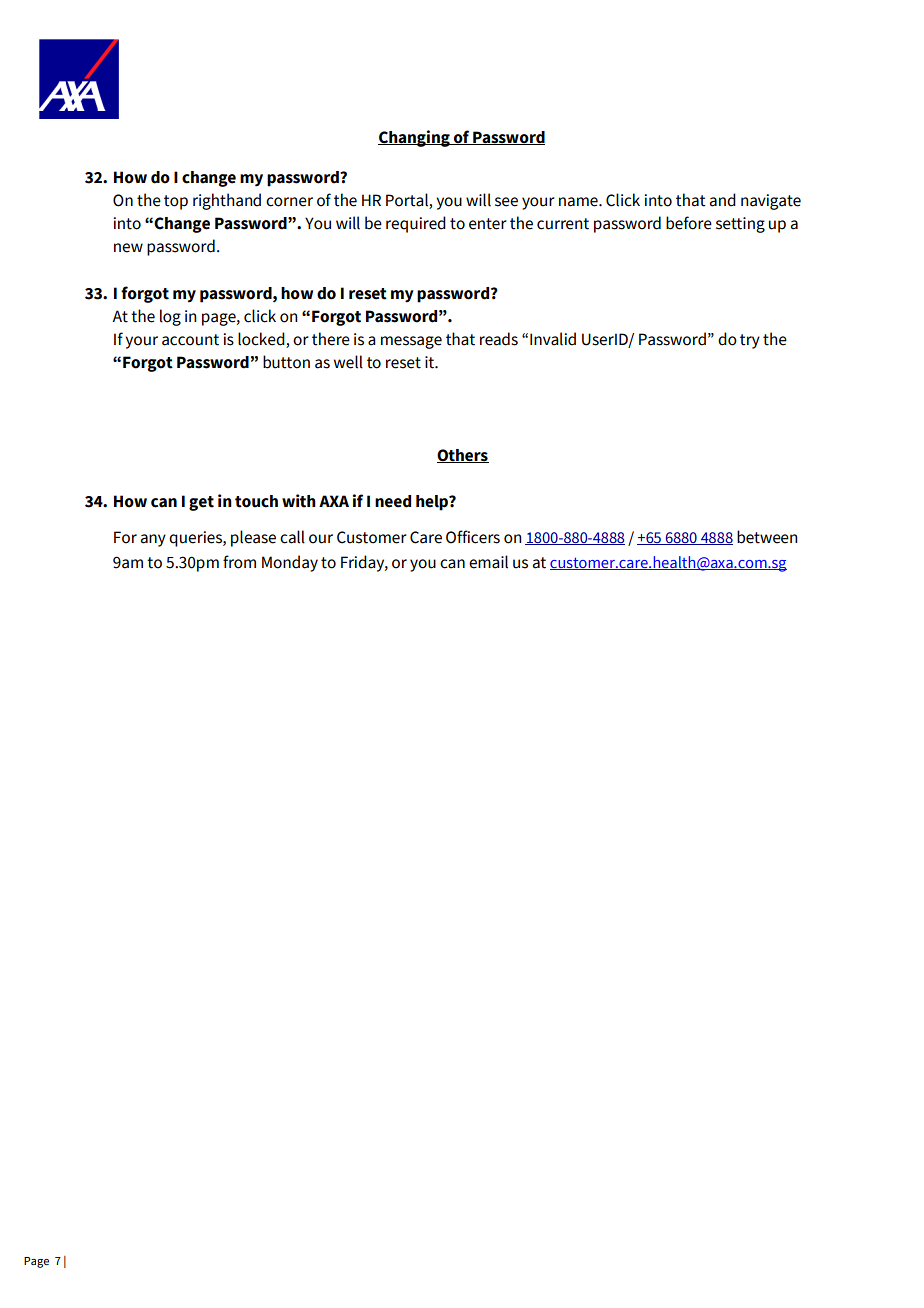  I want to click on navigate, so click(771, 202).
